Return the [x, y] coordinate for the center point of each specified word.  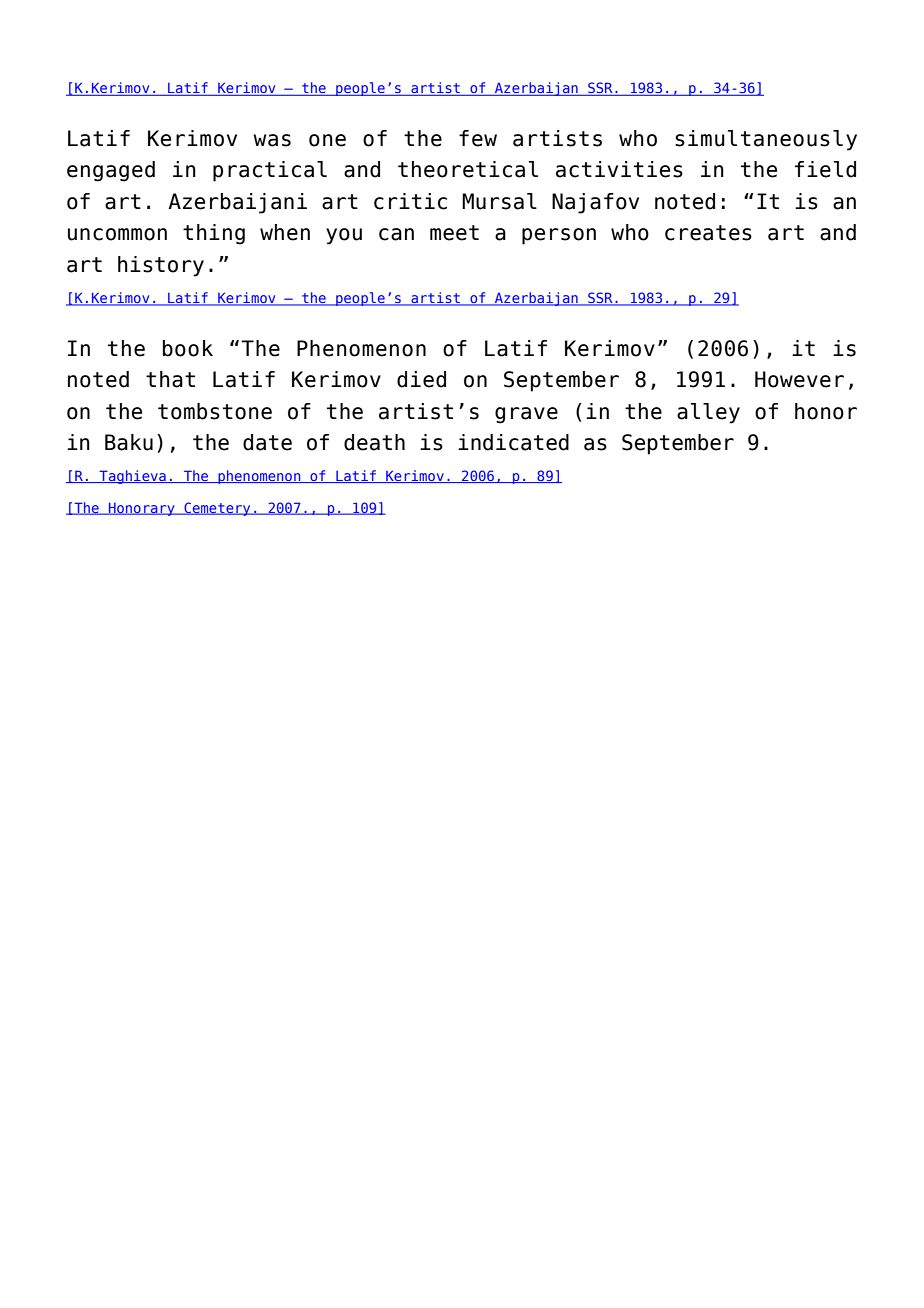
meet [454, 233]
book [188, 348]
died [421, 379]
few [478, 138]
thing [214, 234]
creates [708, 233]
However [799, 379]
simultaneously [766, 140]
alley [708, 413]
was [272, 140]
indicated [513, 442]
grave [526, 415]
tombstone [215, 411]
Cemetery [217, 509]
